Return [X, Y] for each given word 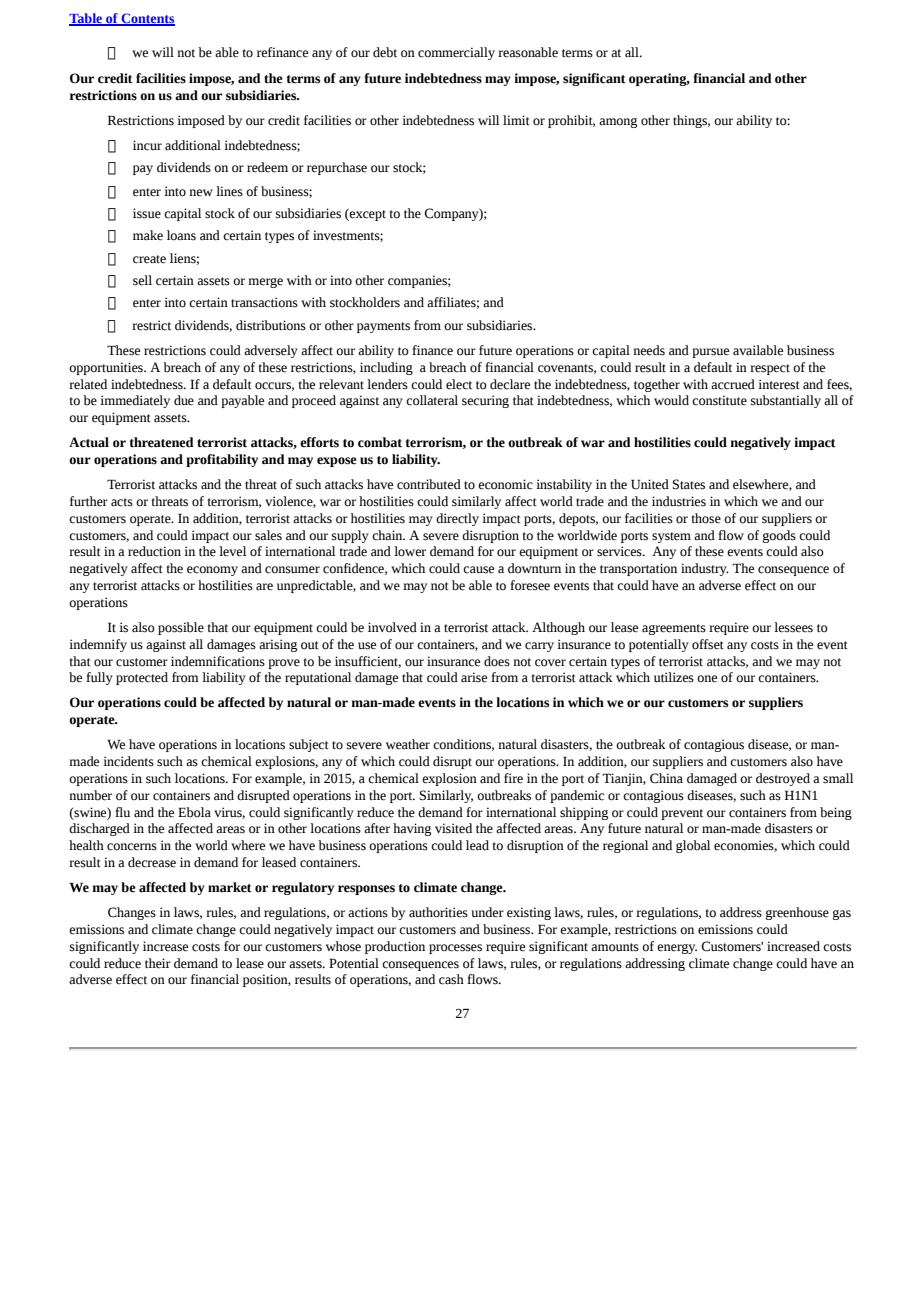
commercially [456, 53]
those [706, 518]
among [618, 123]
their [158, 963]
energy [677, 949]
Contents [147, 19]
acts [122, 502]
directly [457, 519]
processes [455, 949]
